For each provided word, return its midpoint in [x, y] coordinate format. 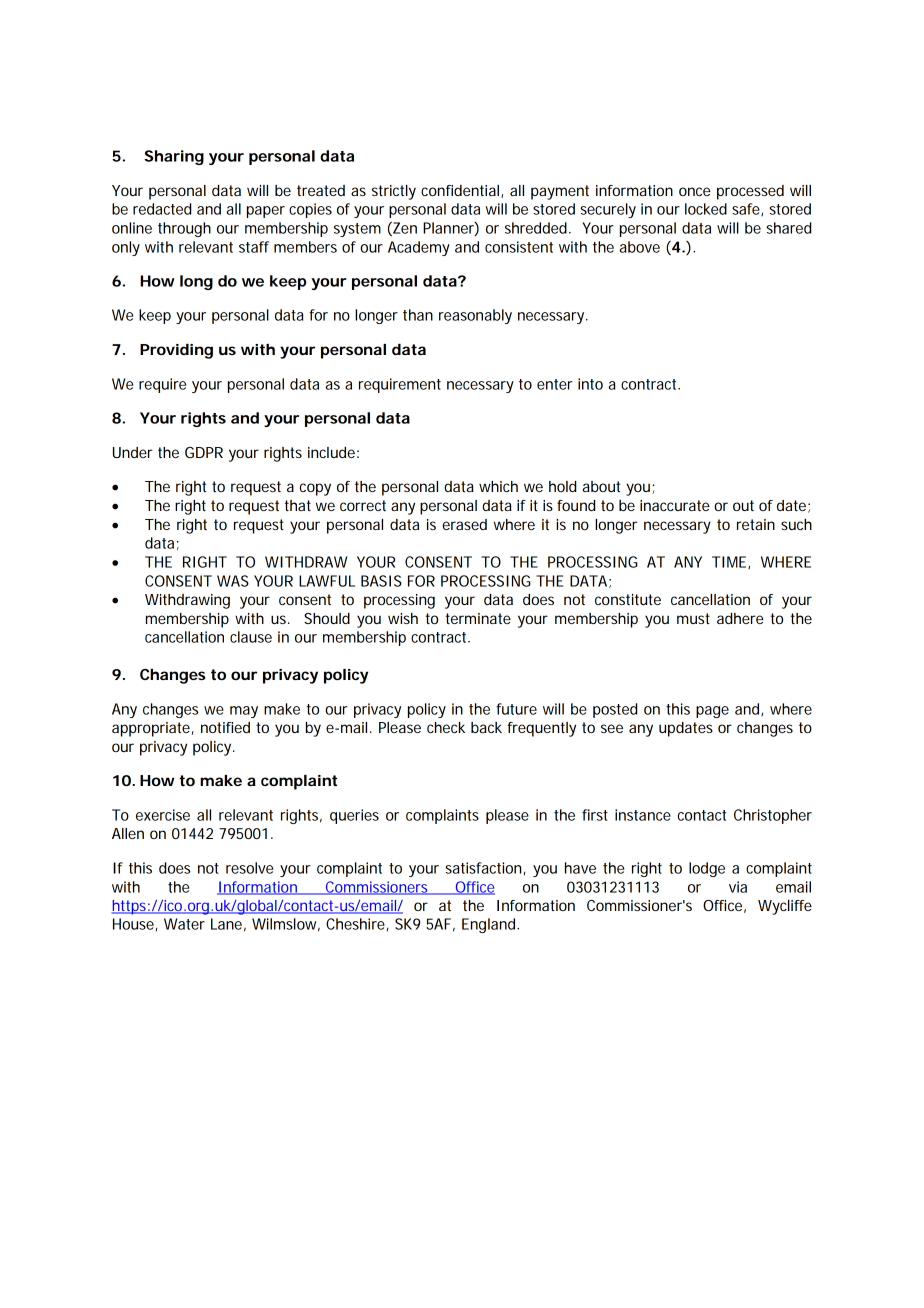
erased [464, 524]
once [695, 191]
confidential [461, 191]
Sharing [174, 157]
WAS [233, 581]
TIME [730, 562]
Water [184, 924]
